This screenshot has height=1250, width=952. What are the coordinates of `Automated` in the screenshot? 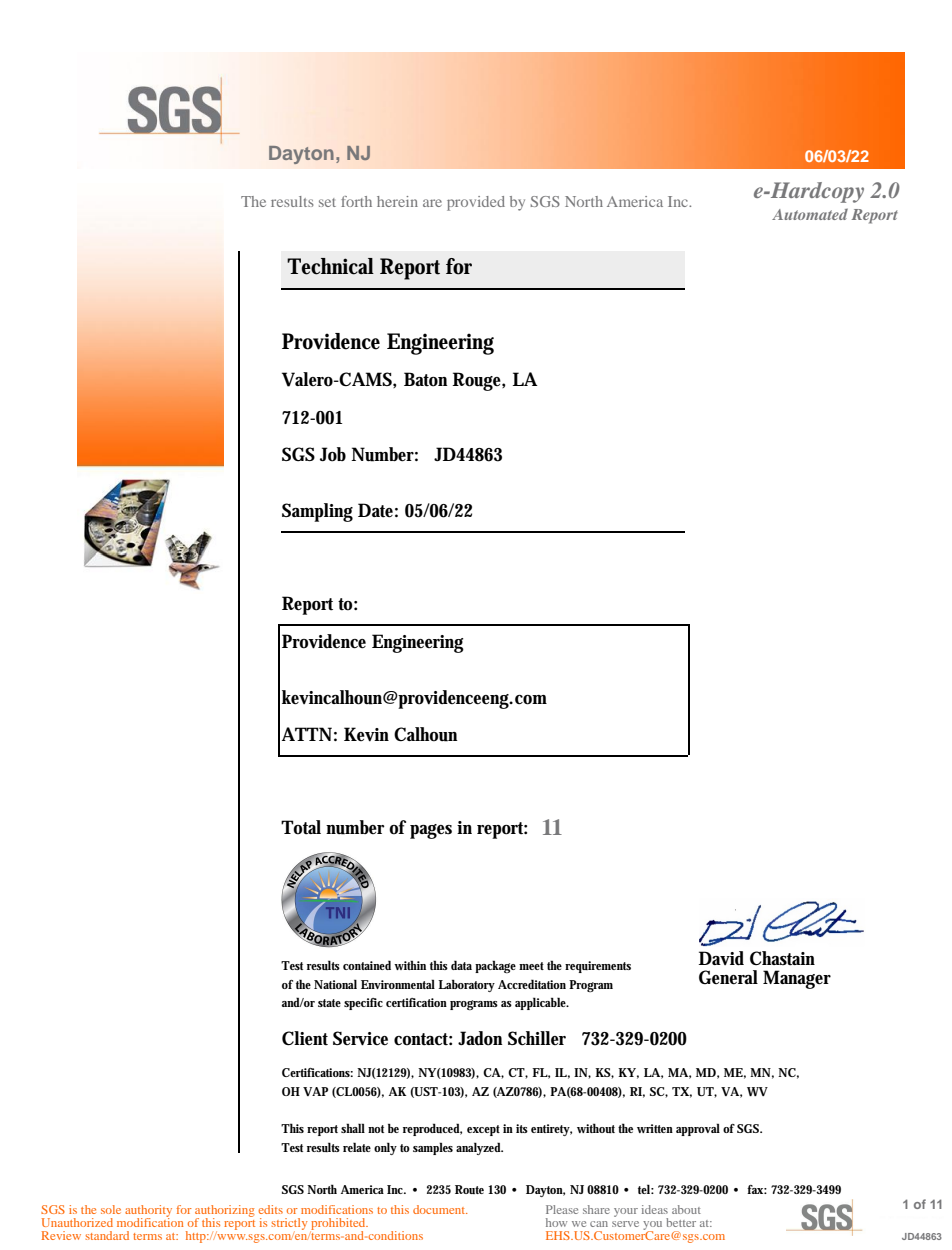 It's located at (810, 214).
